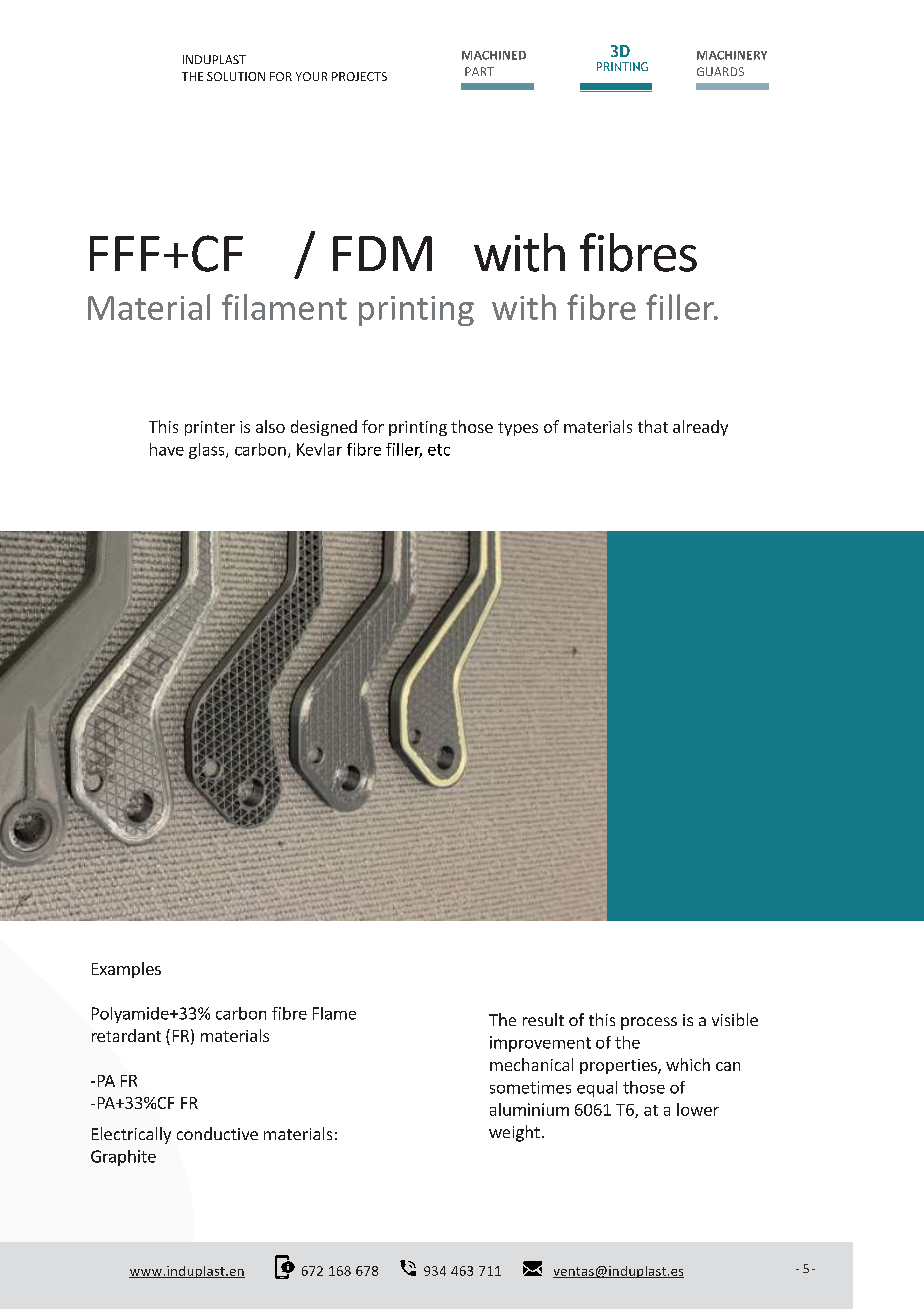  What do you see at coordinates (698, 1109) in the document?
I see `lower` at bounding box center [698, 1109].
